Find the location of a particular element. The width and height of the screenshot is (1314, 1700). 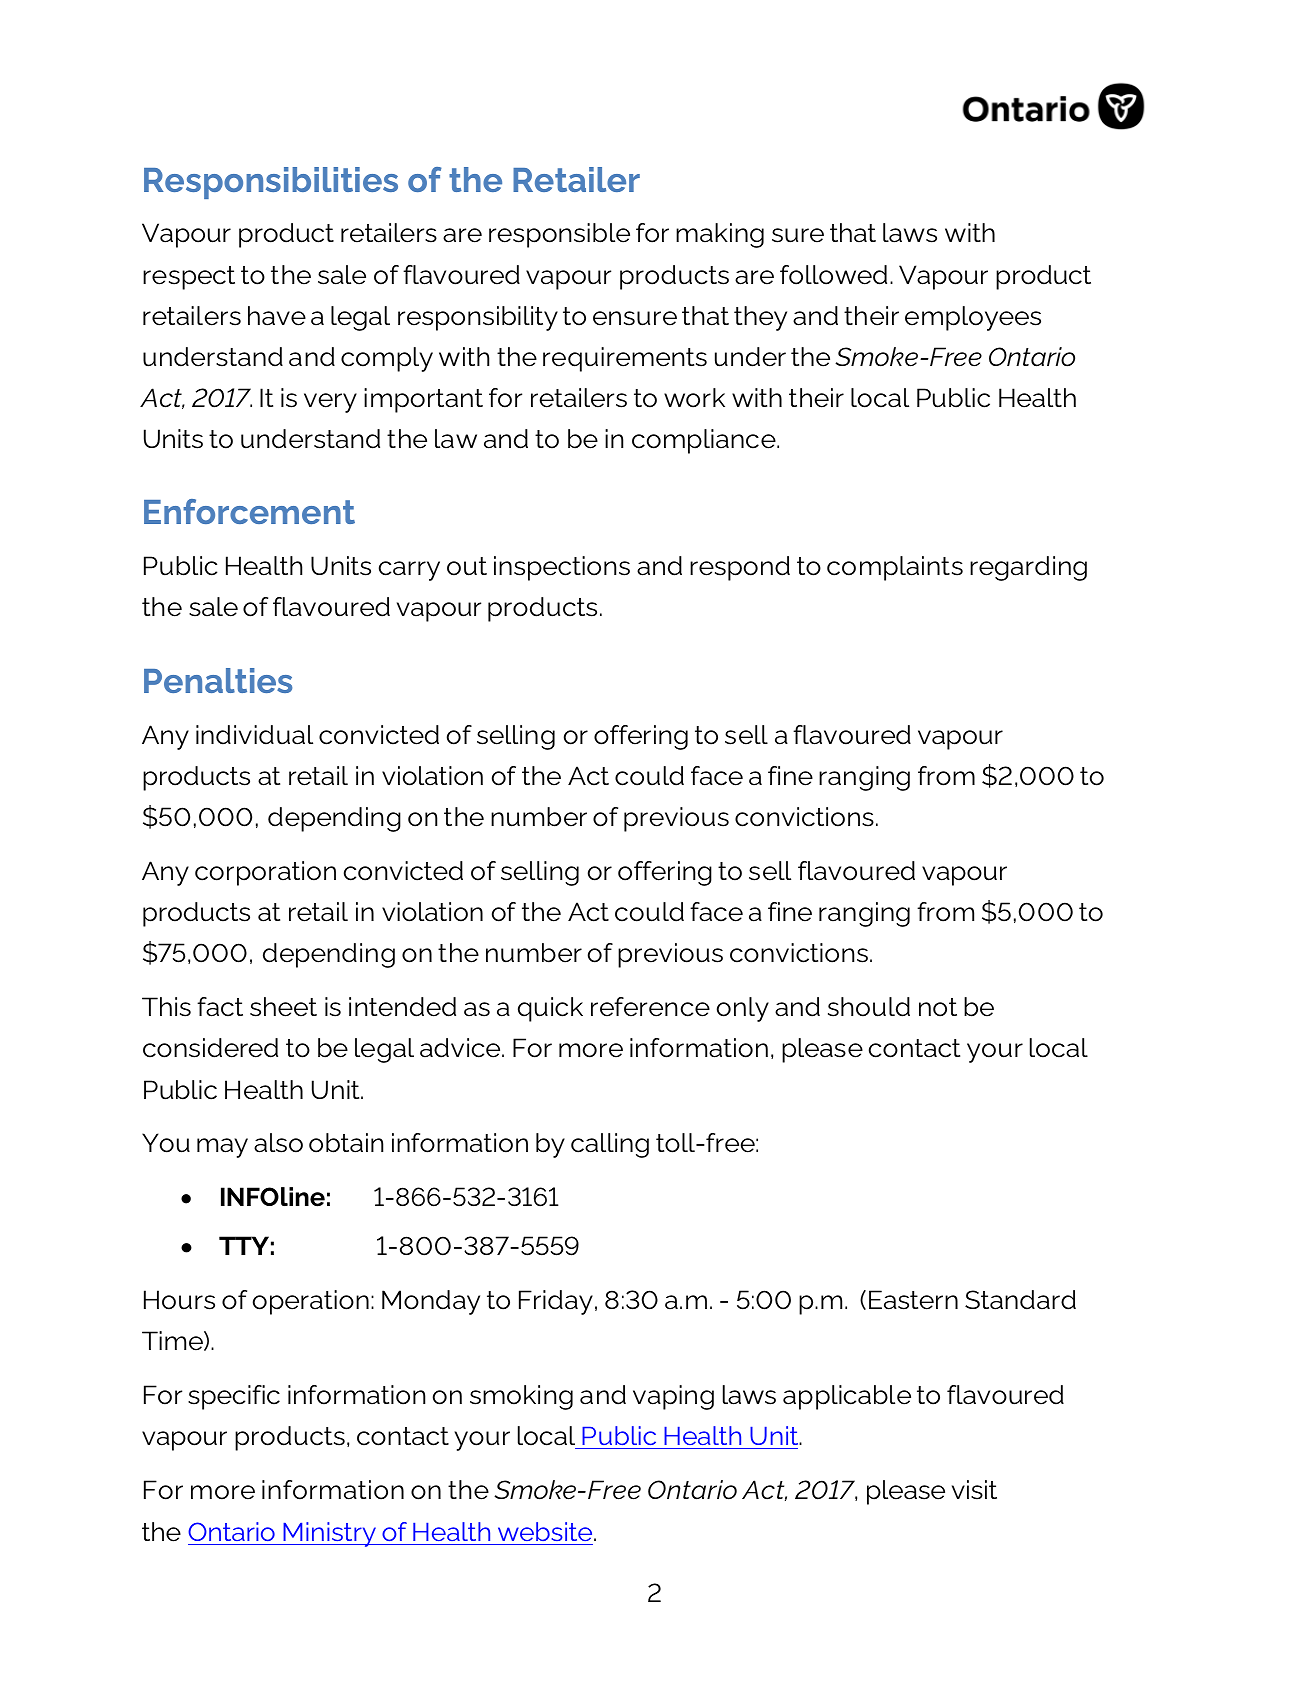

responsible is located at coordinates (559, 235).
